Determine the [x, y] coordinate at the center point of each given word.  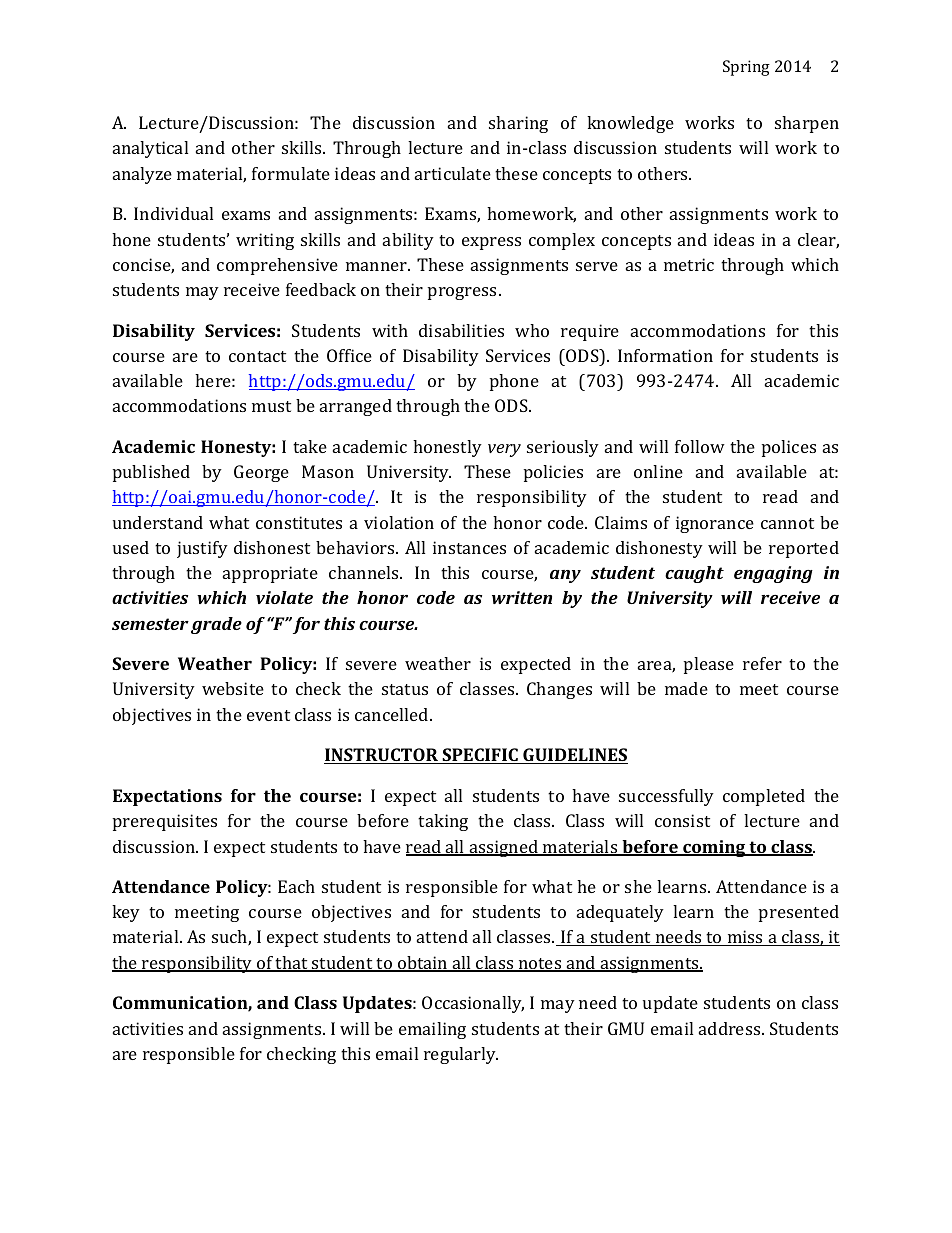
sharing [518, 124]
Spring [746, 68]
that [292, 964]
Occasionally [473, 1004]
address [731, 1028]
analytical [150, 149]
